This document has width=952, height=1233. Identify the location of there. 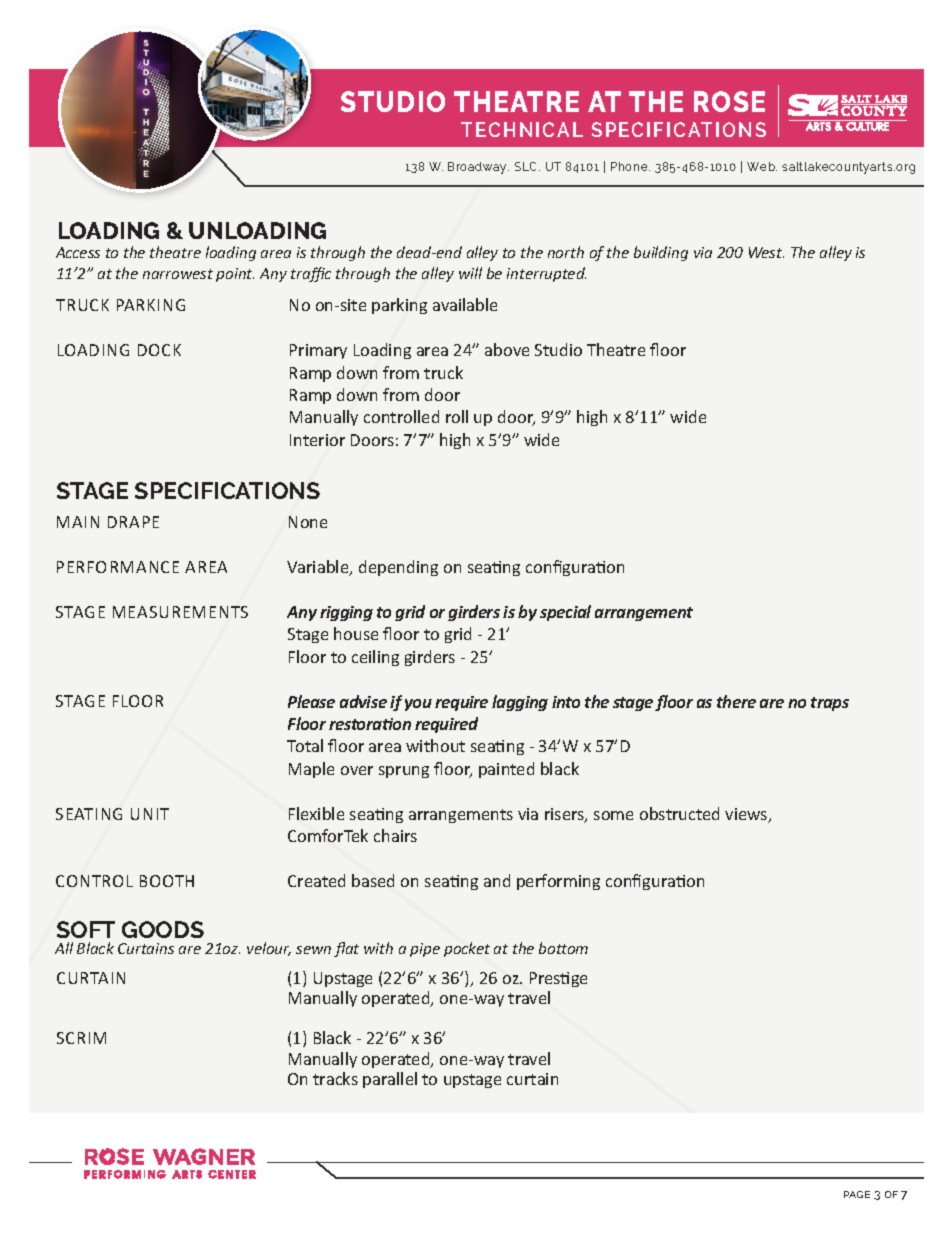
(736, 701).
